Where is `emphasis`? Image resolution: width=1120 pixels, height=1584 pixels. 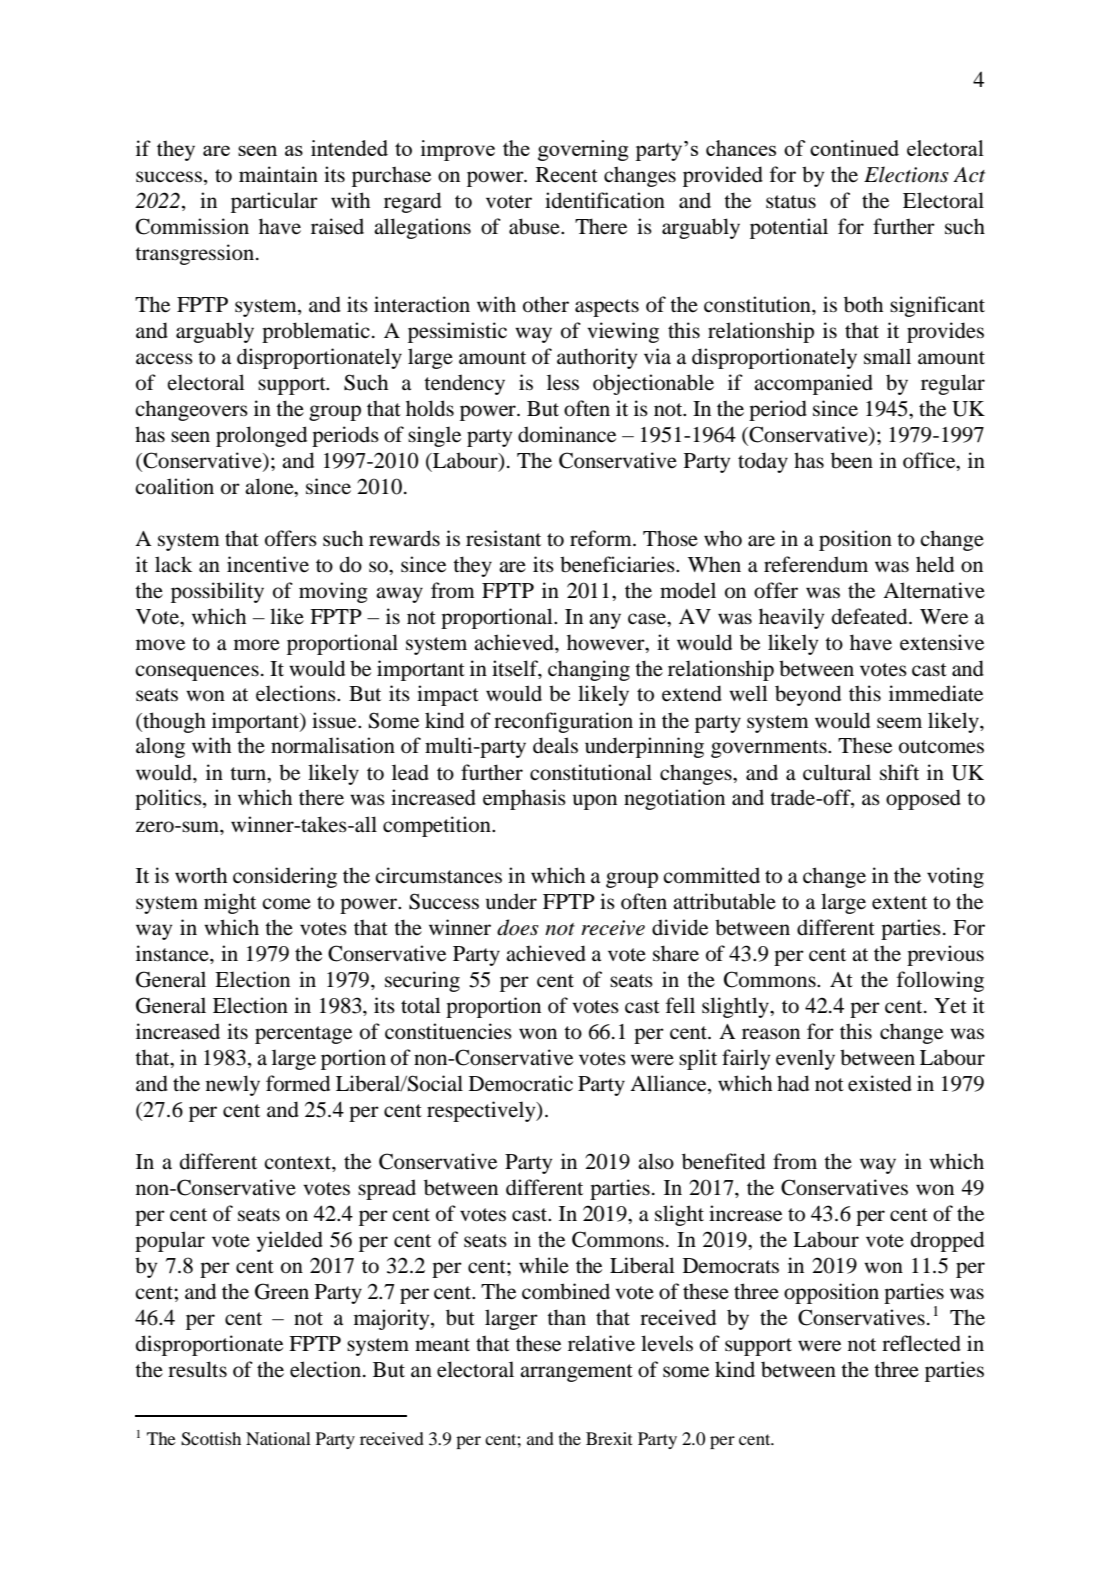
emphasis is located at coordinates (524, 799).
